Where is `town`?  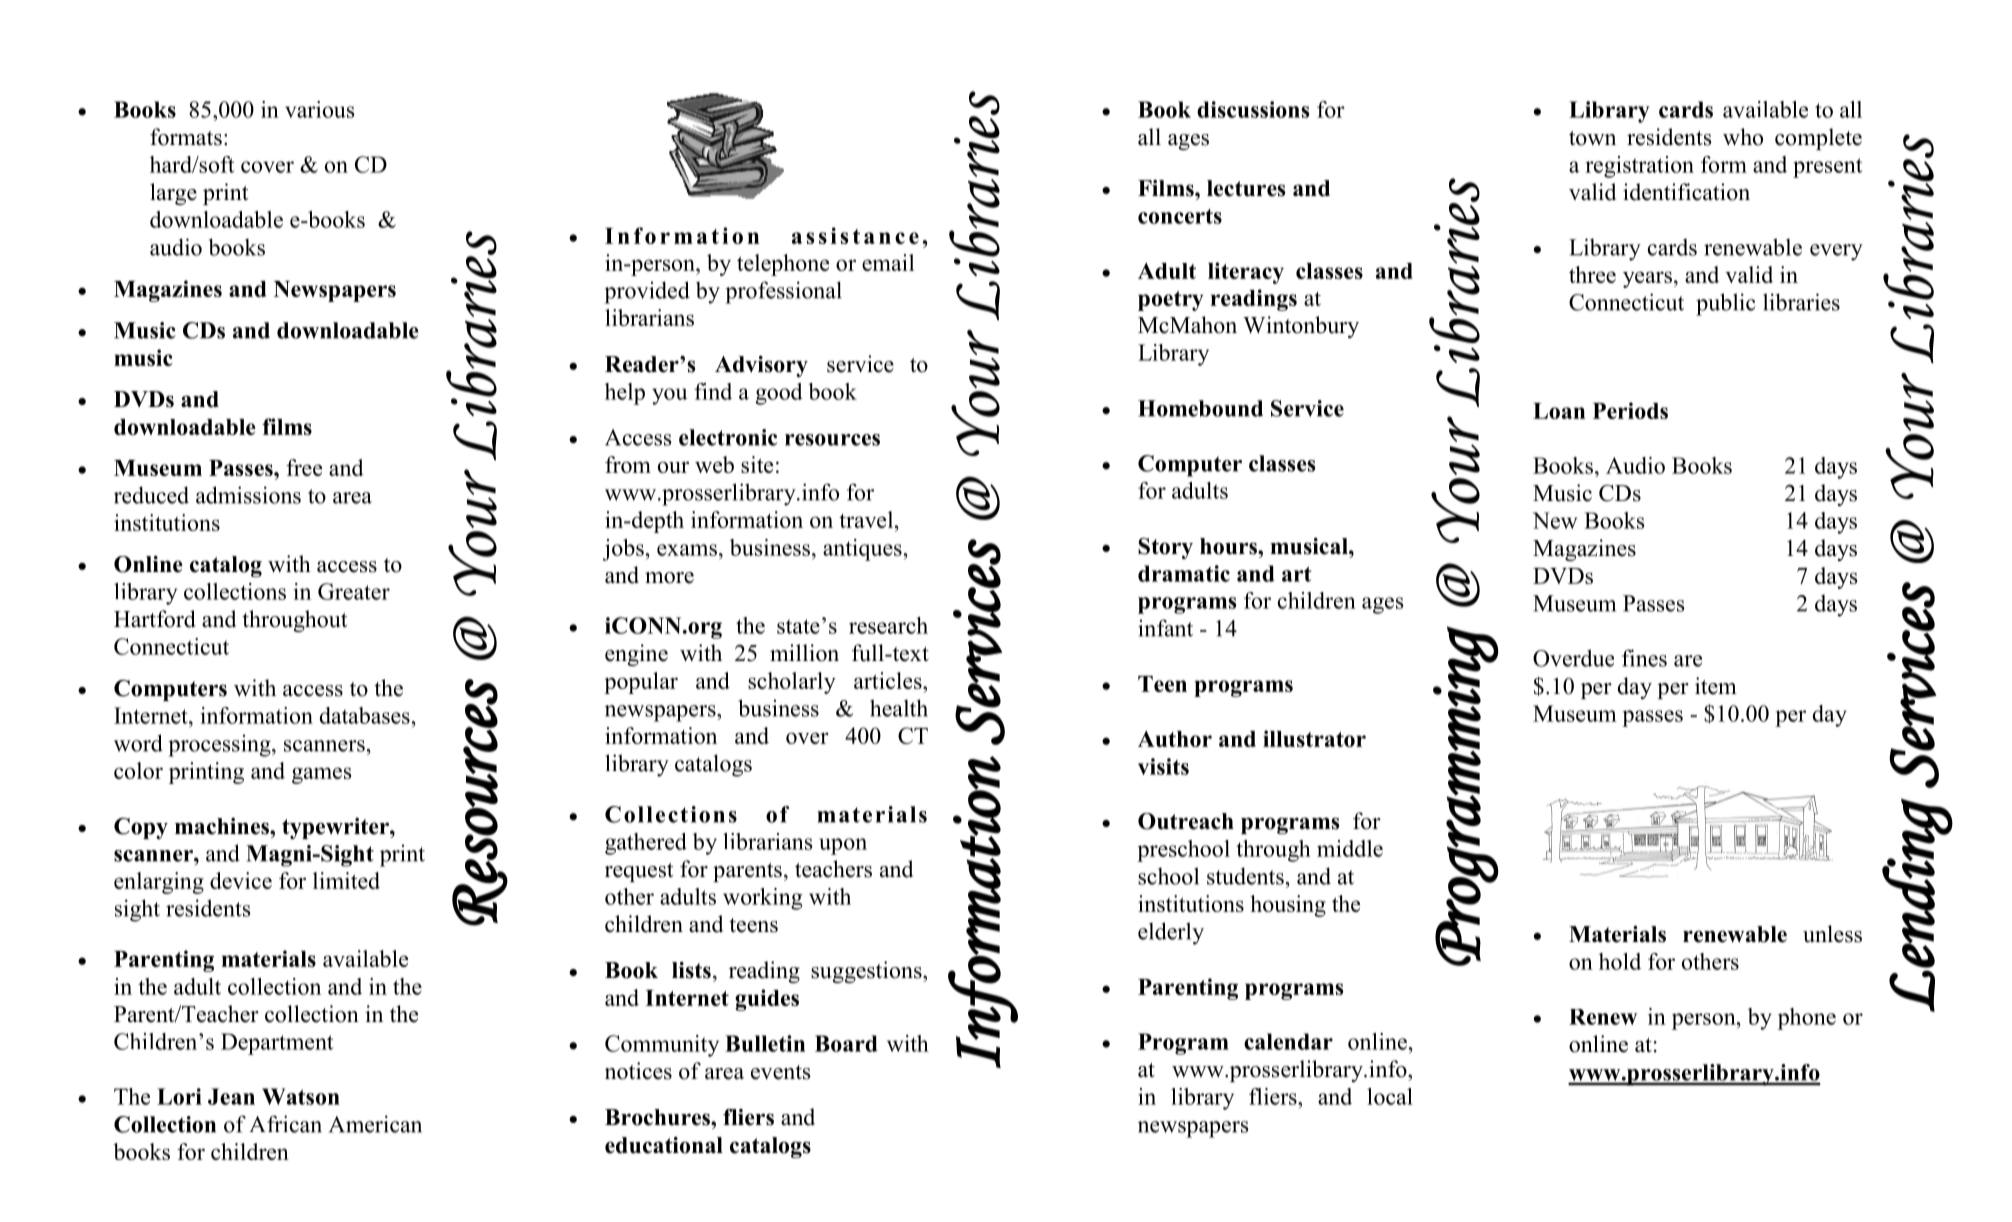
town is located at coordinates (1592, 138).
